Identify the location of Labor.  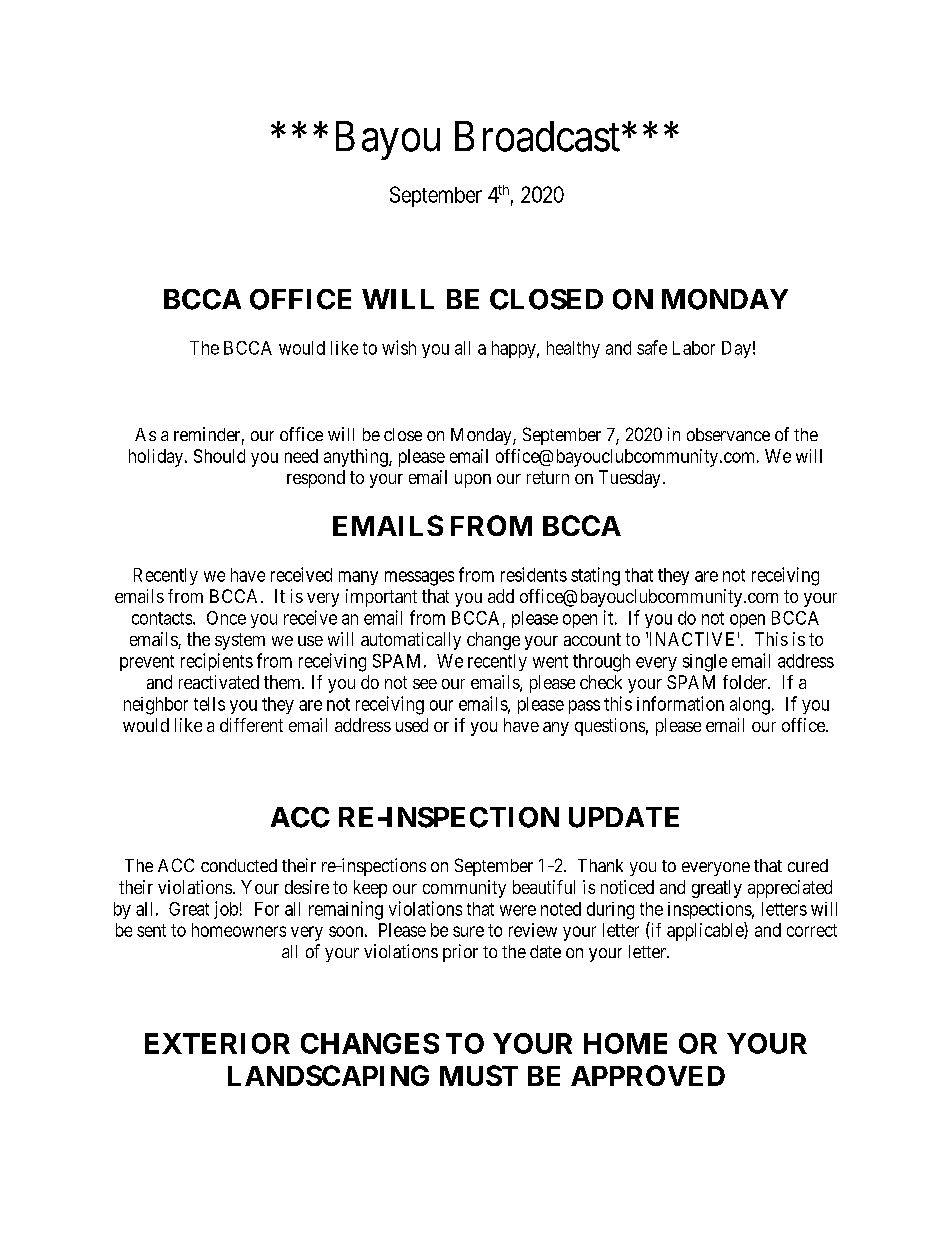
(694, 348).
